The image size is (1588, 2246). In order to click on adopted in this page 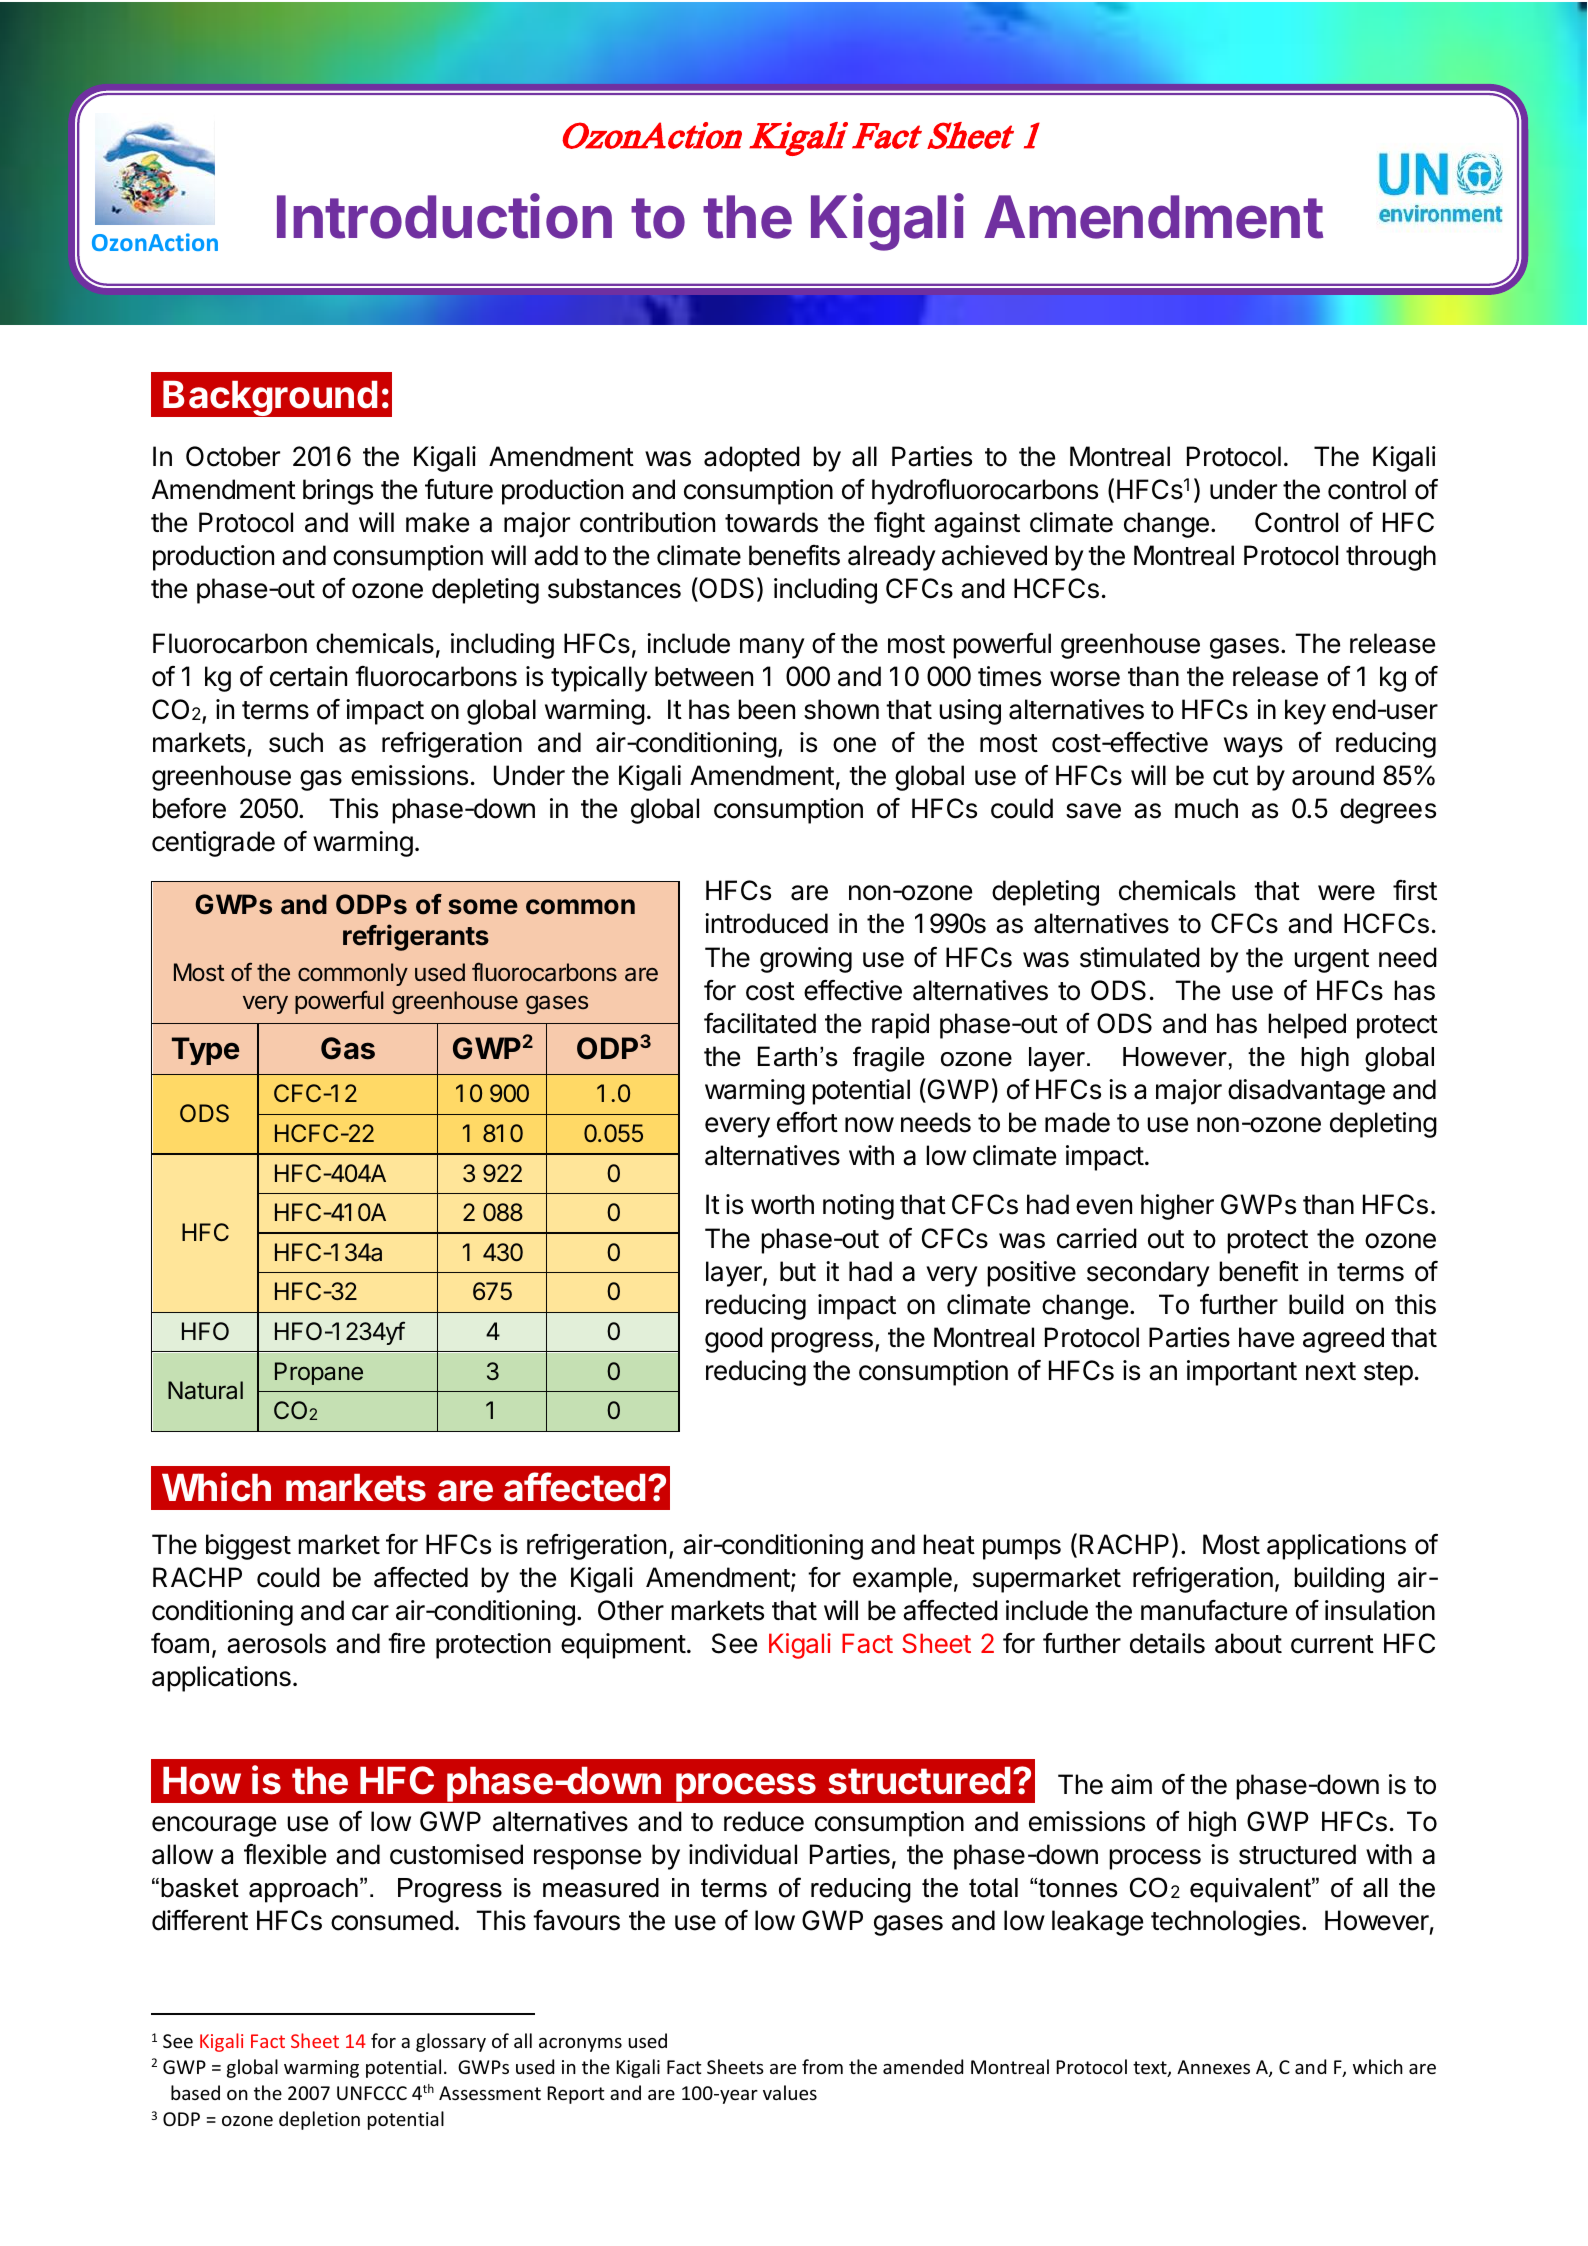, I will do `click(752, 459)`.
